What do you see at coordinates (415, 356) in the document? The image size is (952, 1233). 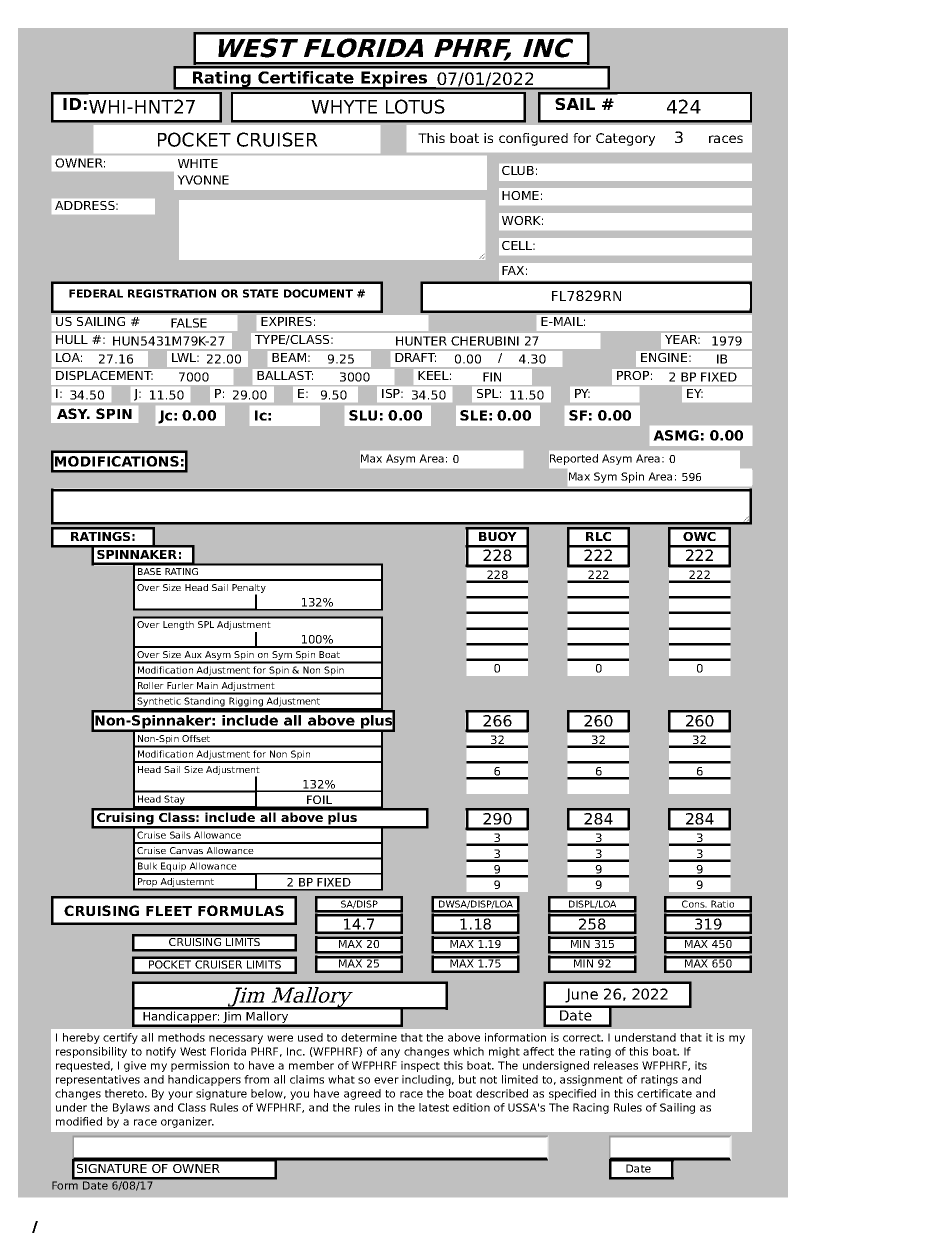 I see `DRAFT` at bounding box center [415, 356].
